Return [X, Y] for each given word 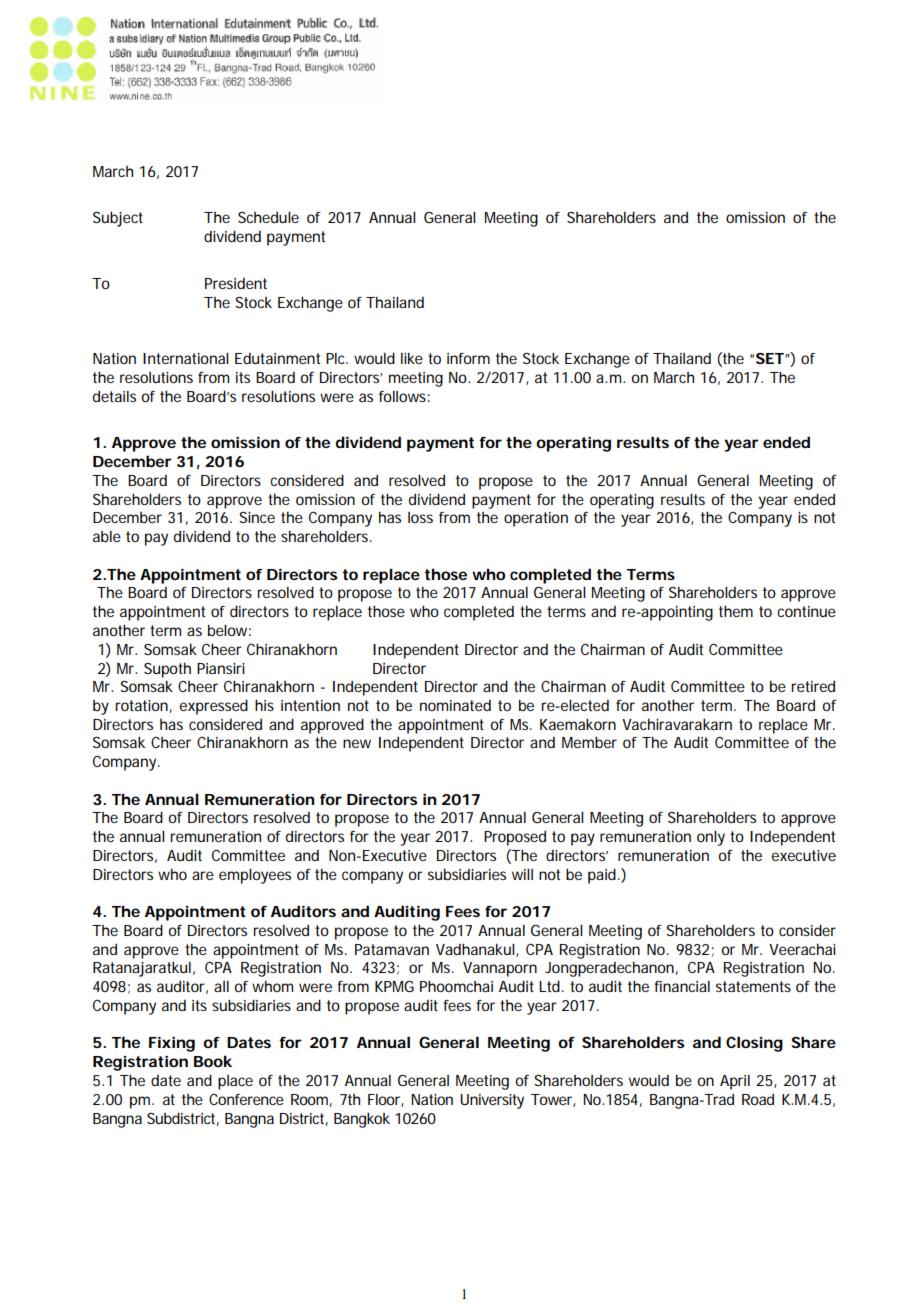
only [711, 838]
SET [770, 358]
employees [255, 876]
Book [213, 1061]
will [522, 874]
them [736, 611]
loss [420, 517]
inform [468, 358]
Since [257, 517]
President [236, 283]
